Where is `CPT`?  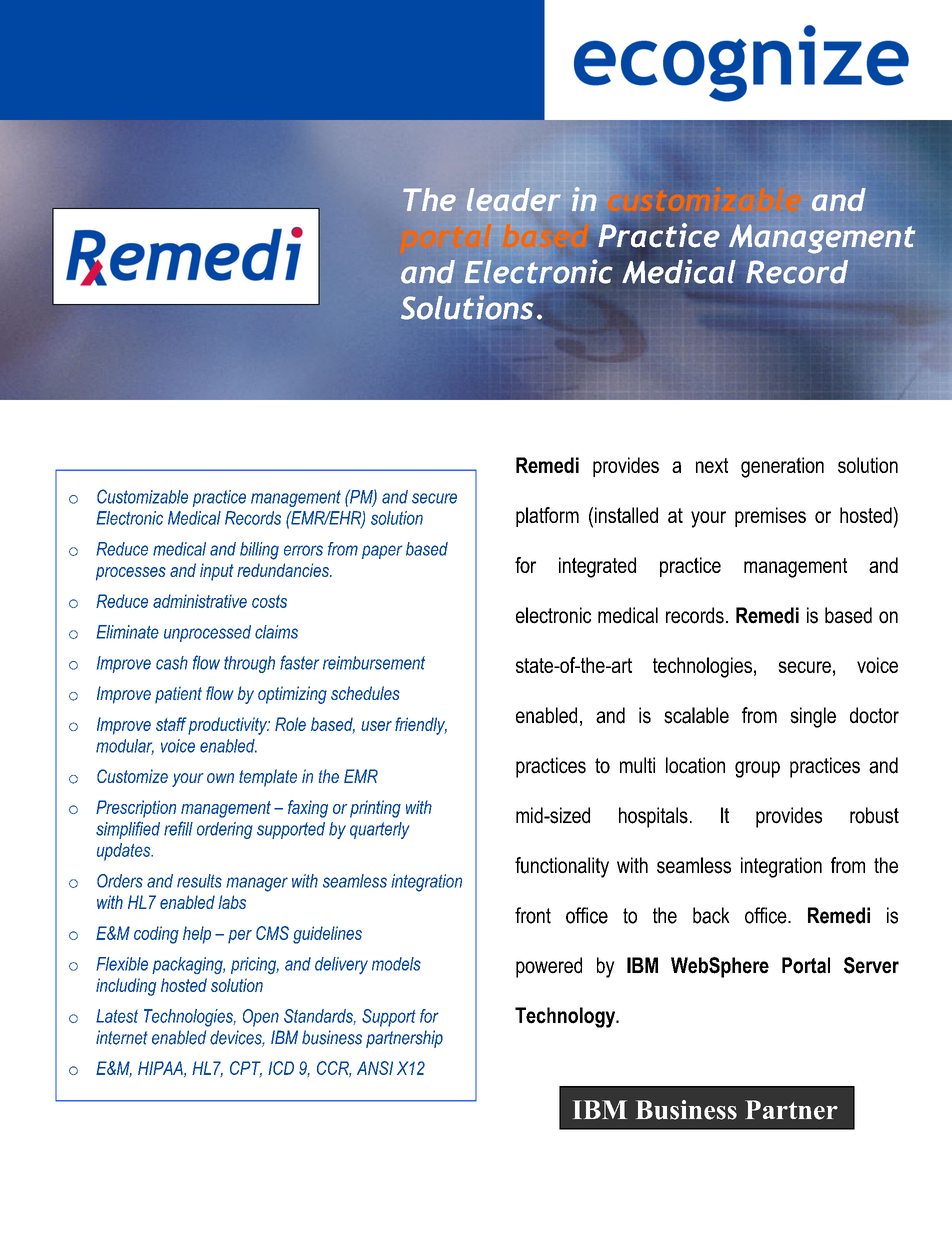 CPT is located at coordinates (246, 1069).
